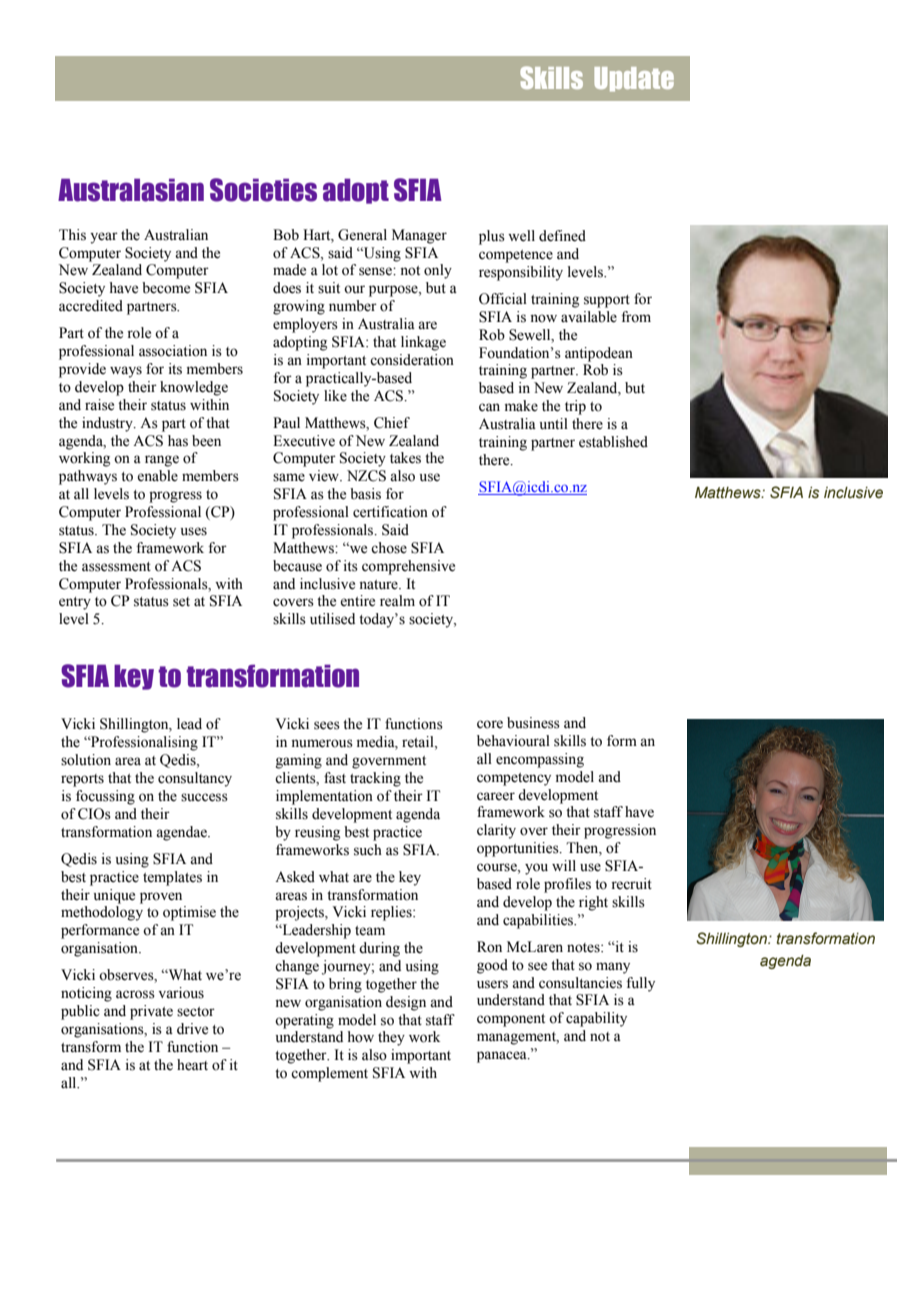 This image has width=924, height=1308. I want to click on established, so click(613, 442).
